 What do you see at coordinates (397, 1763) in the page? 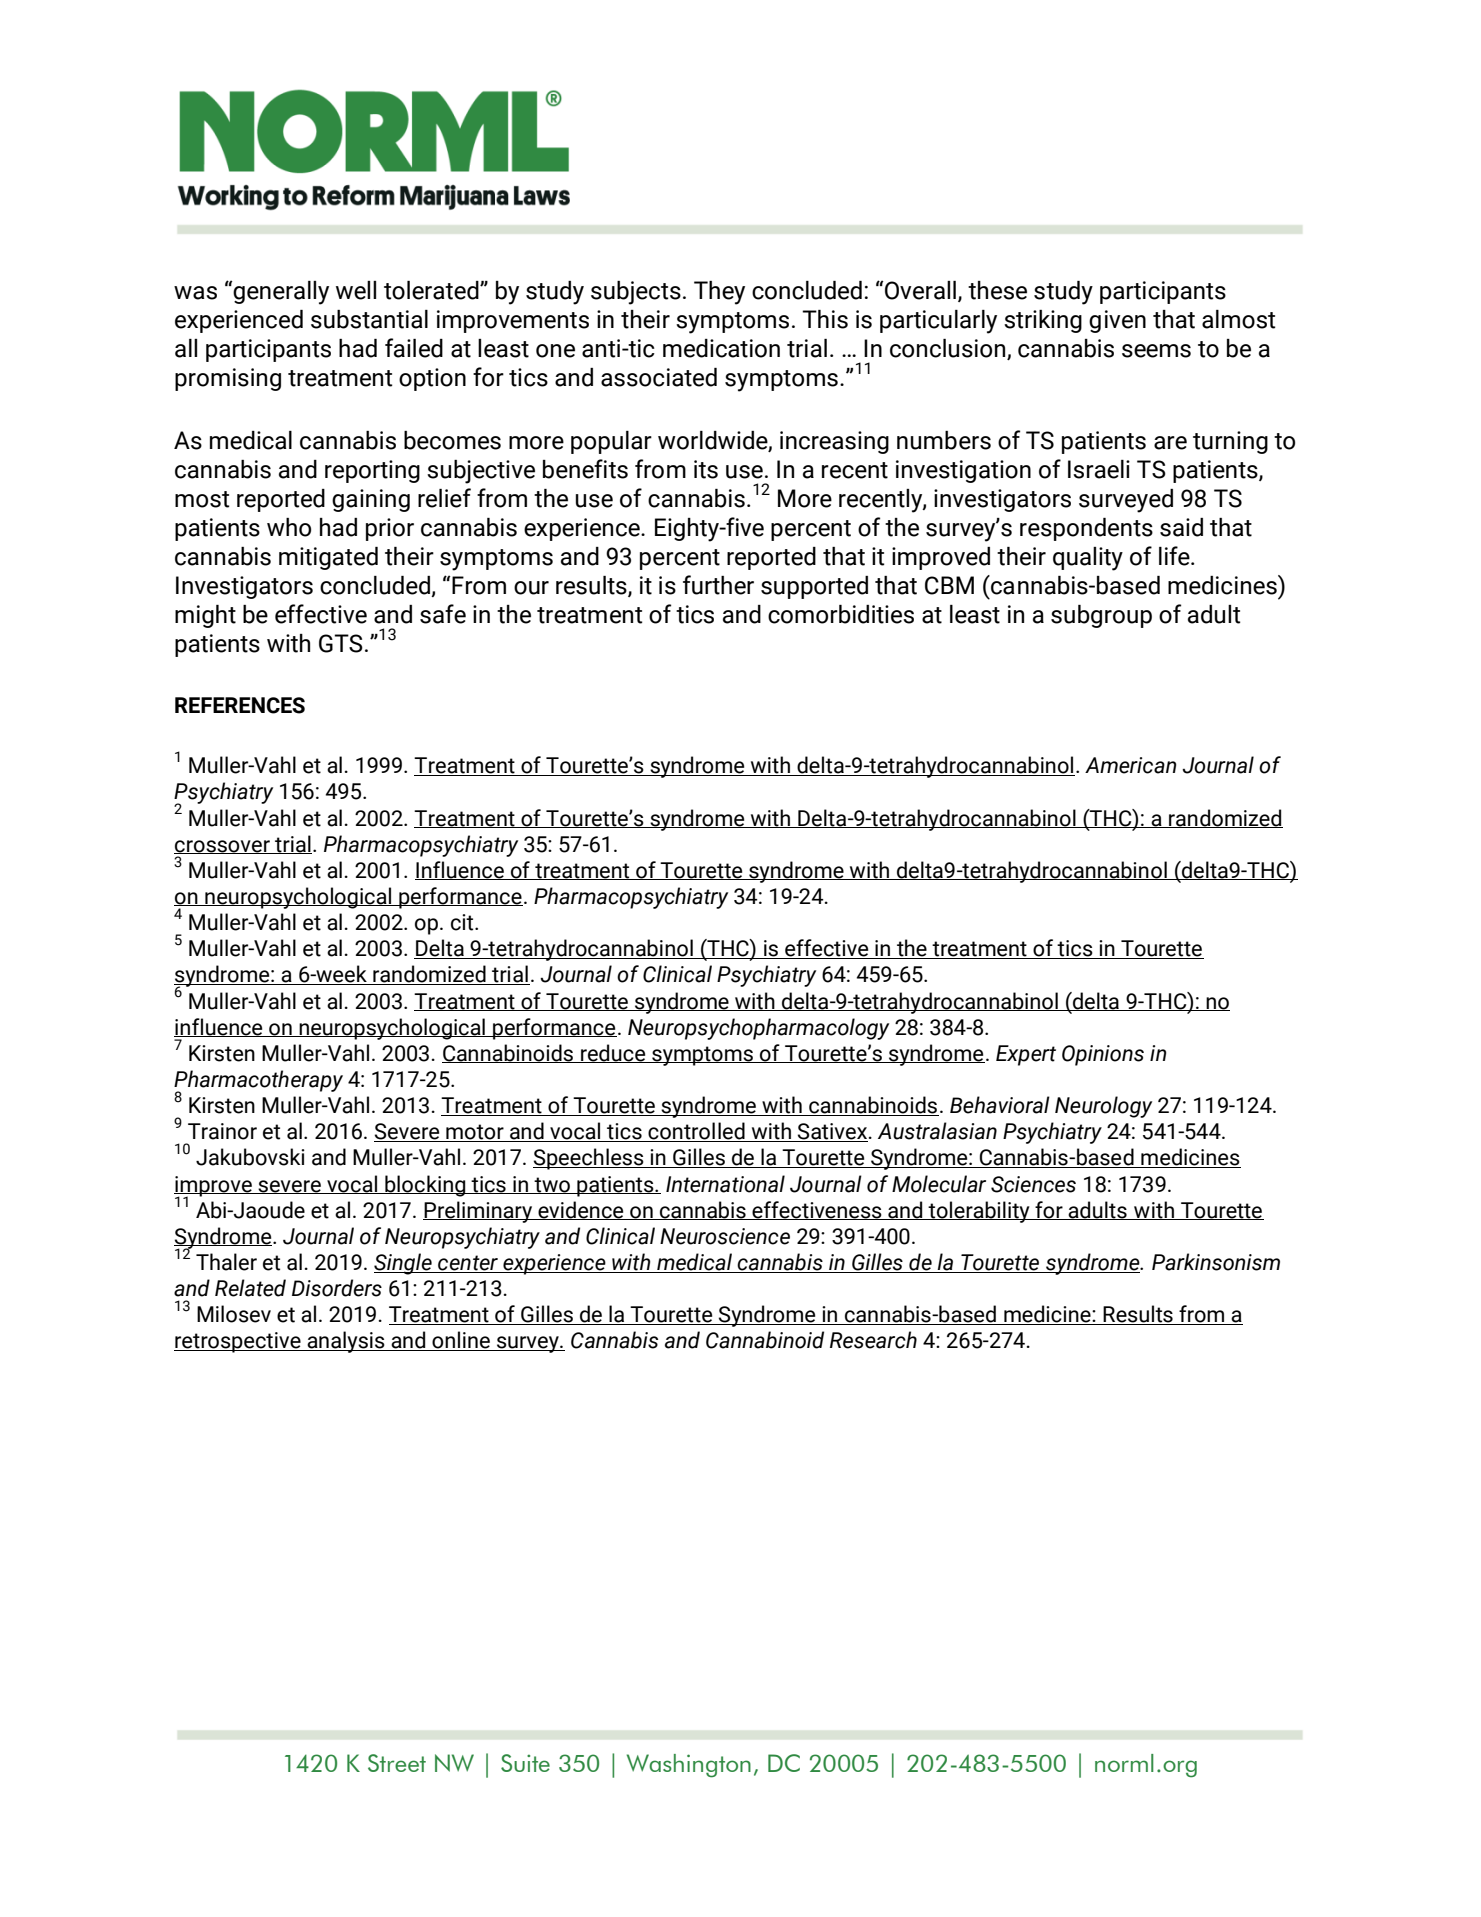
I see `Street` at bounding box center [397, 1763].
